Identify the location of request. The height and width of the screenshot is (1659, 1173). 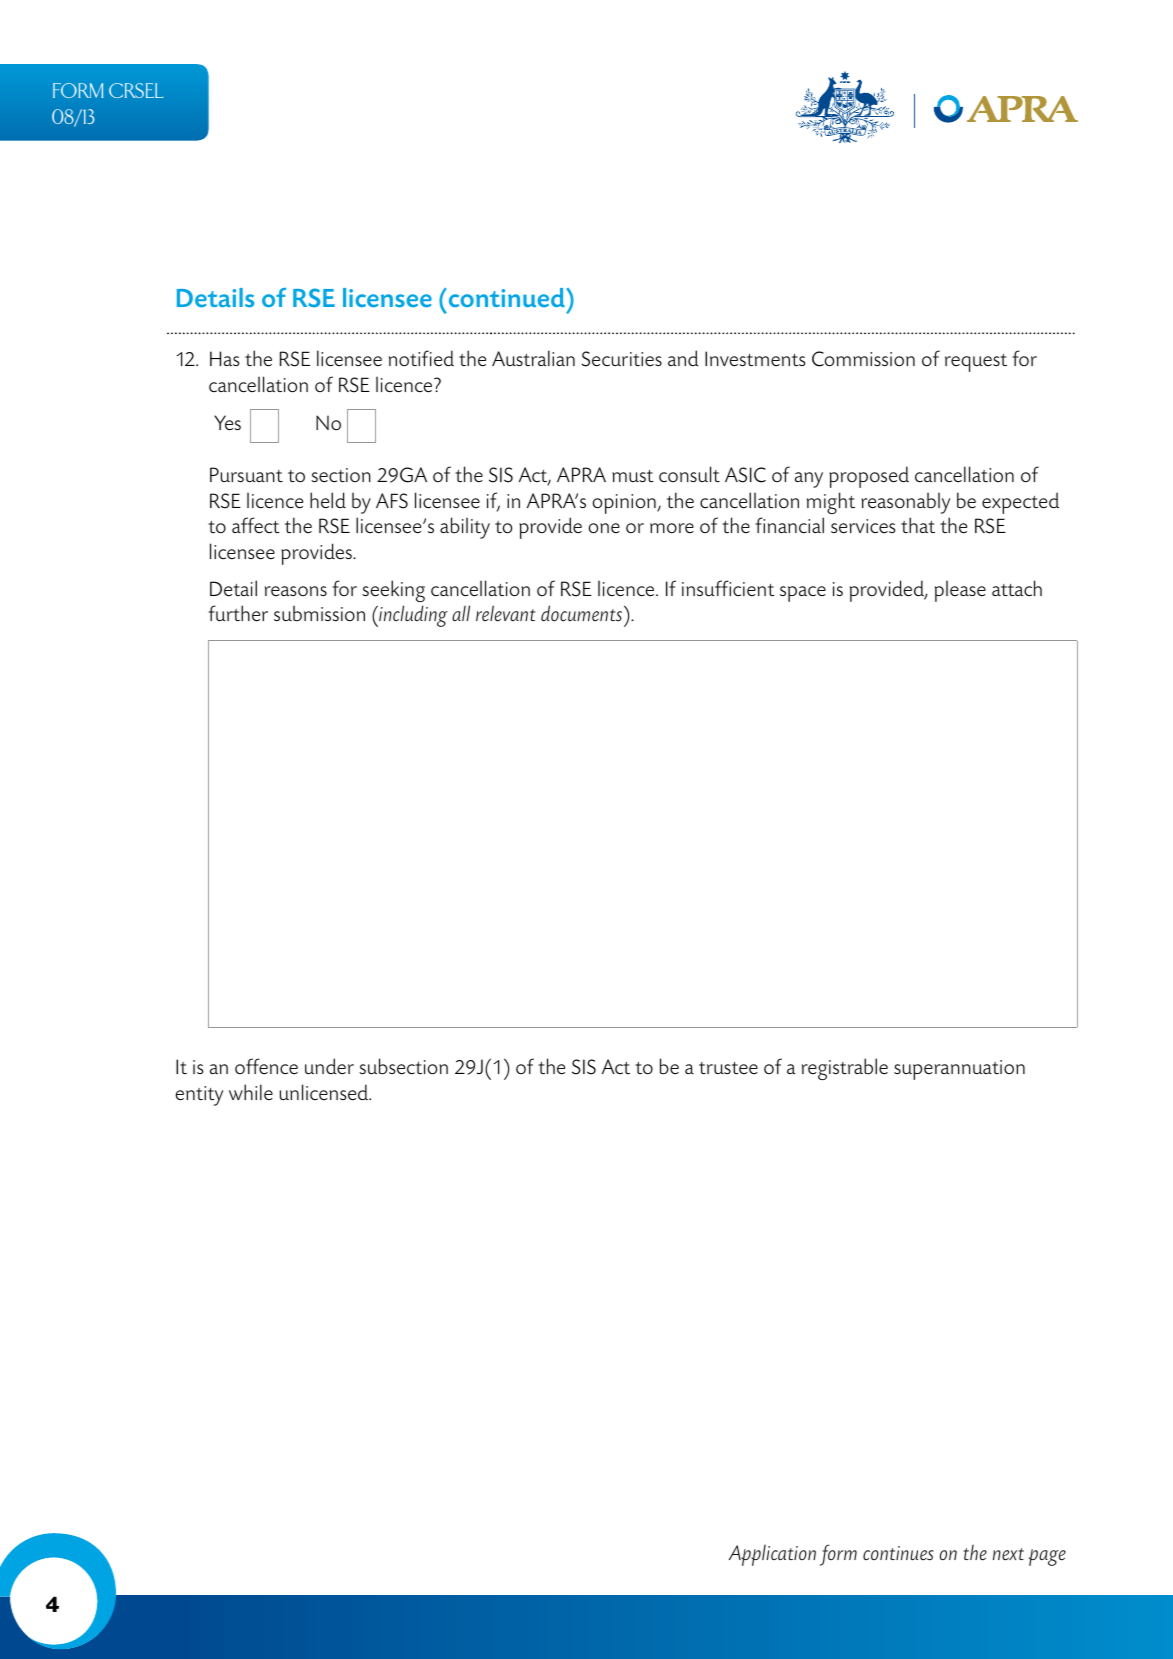
(976, 363).
